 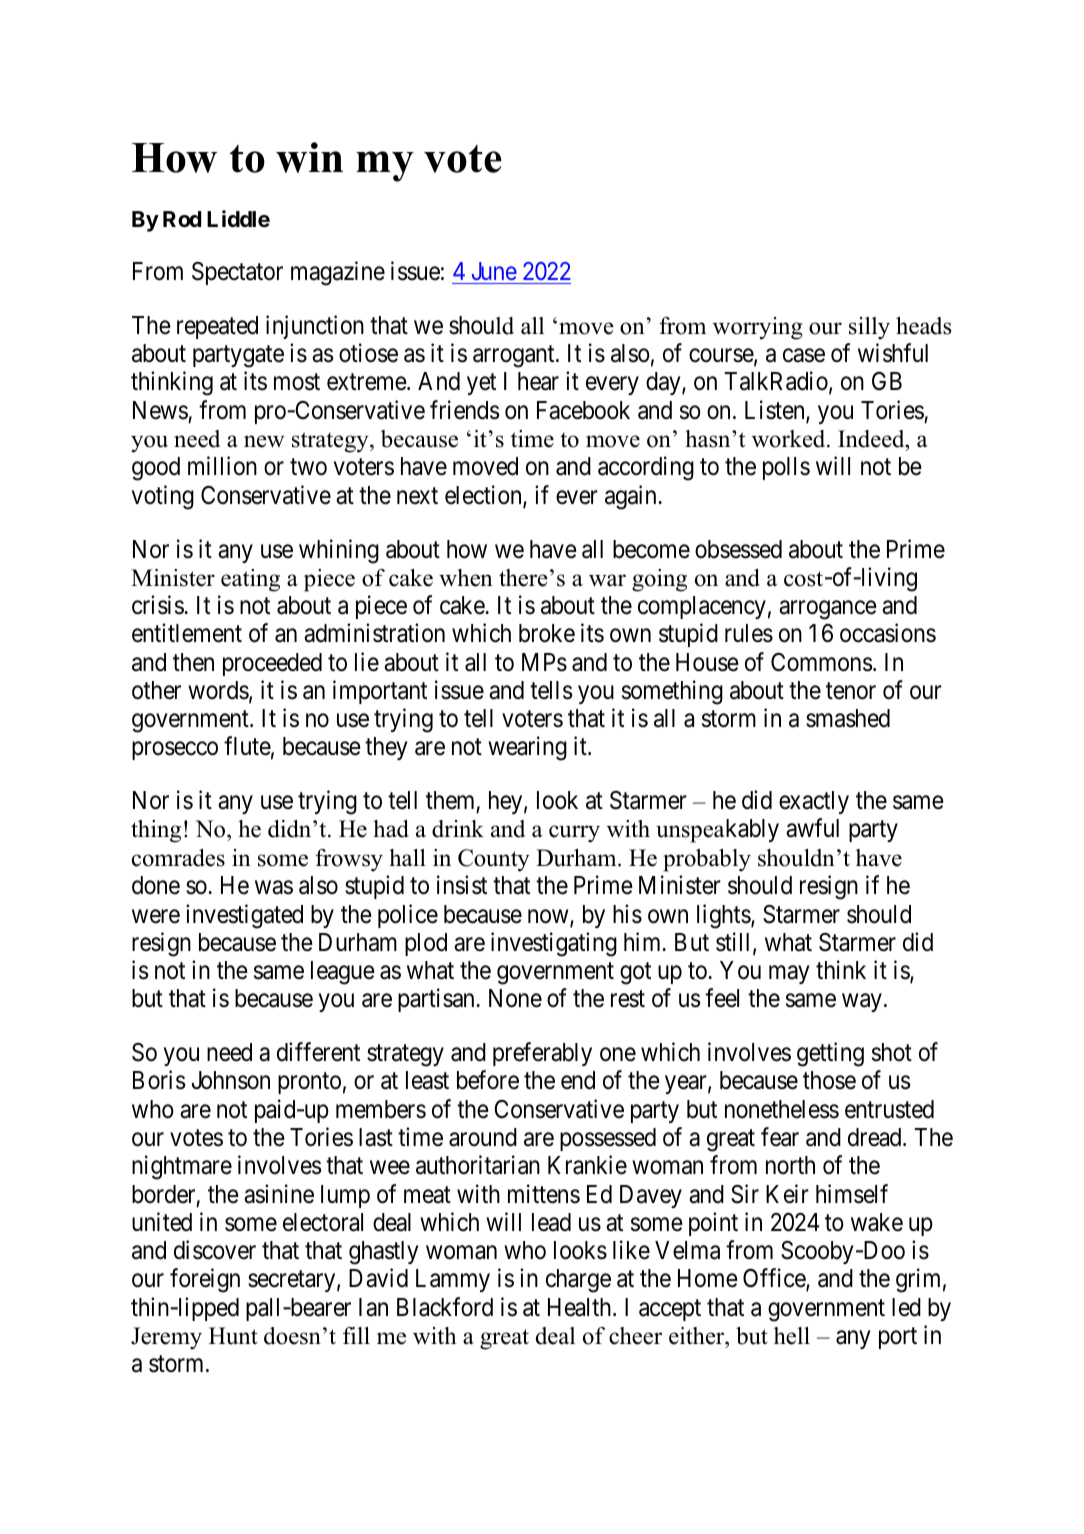 What do you see at coordinates (869, 328) in the screenshot?
I see `silly` at bounding box center [869, 328].
